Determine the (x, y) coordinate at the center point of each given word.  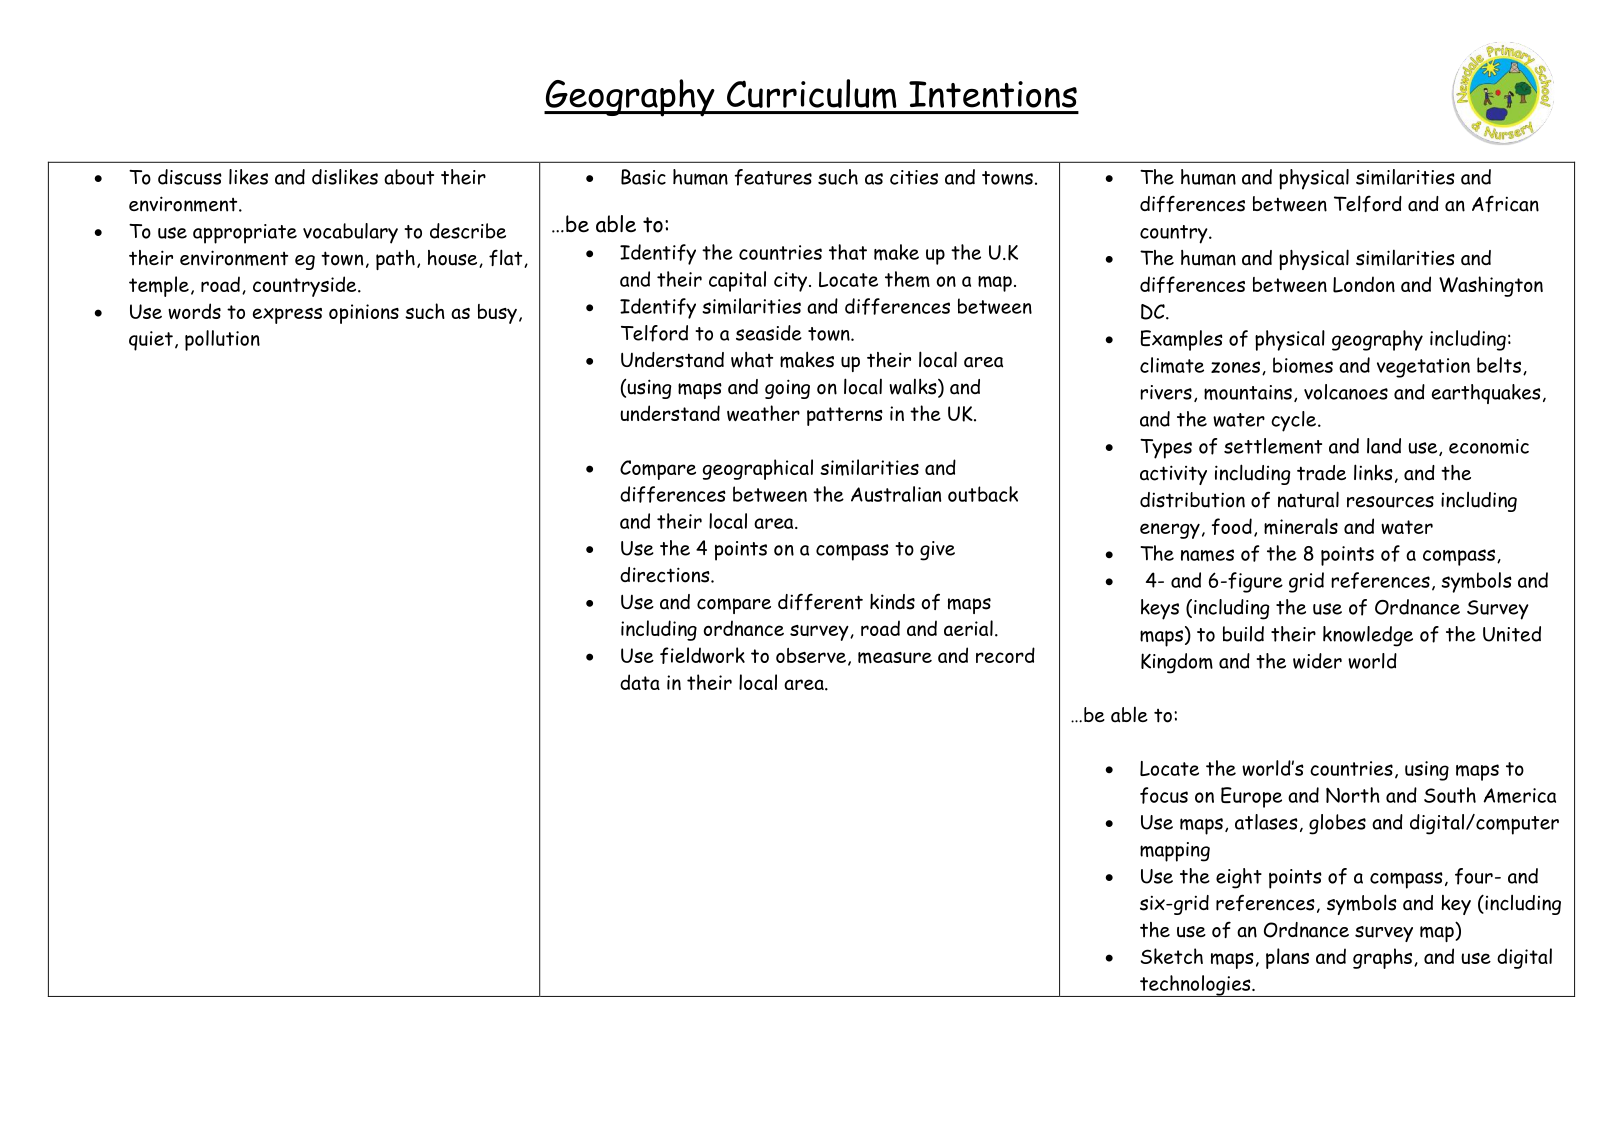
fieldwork (702, 655)
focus (1164, 795)
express (287, 316)
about (409, 177)
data (640, 682)
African (1505, 203)
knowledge (1368, 636)
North (1353, 795)
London (1364, 284)
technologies (1195, 986)
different (820, 601)
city (792, 282)
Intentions (993, 94)
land (1384, 446)
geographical (758, 469)
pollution (222, 340)
